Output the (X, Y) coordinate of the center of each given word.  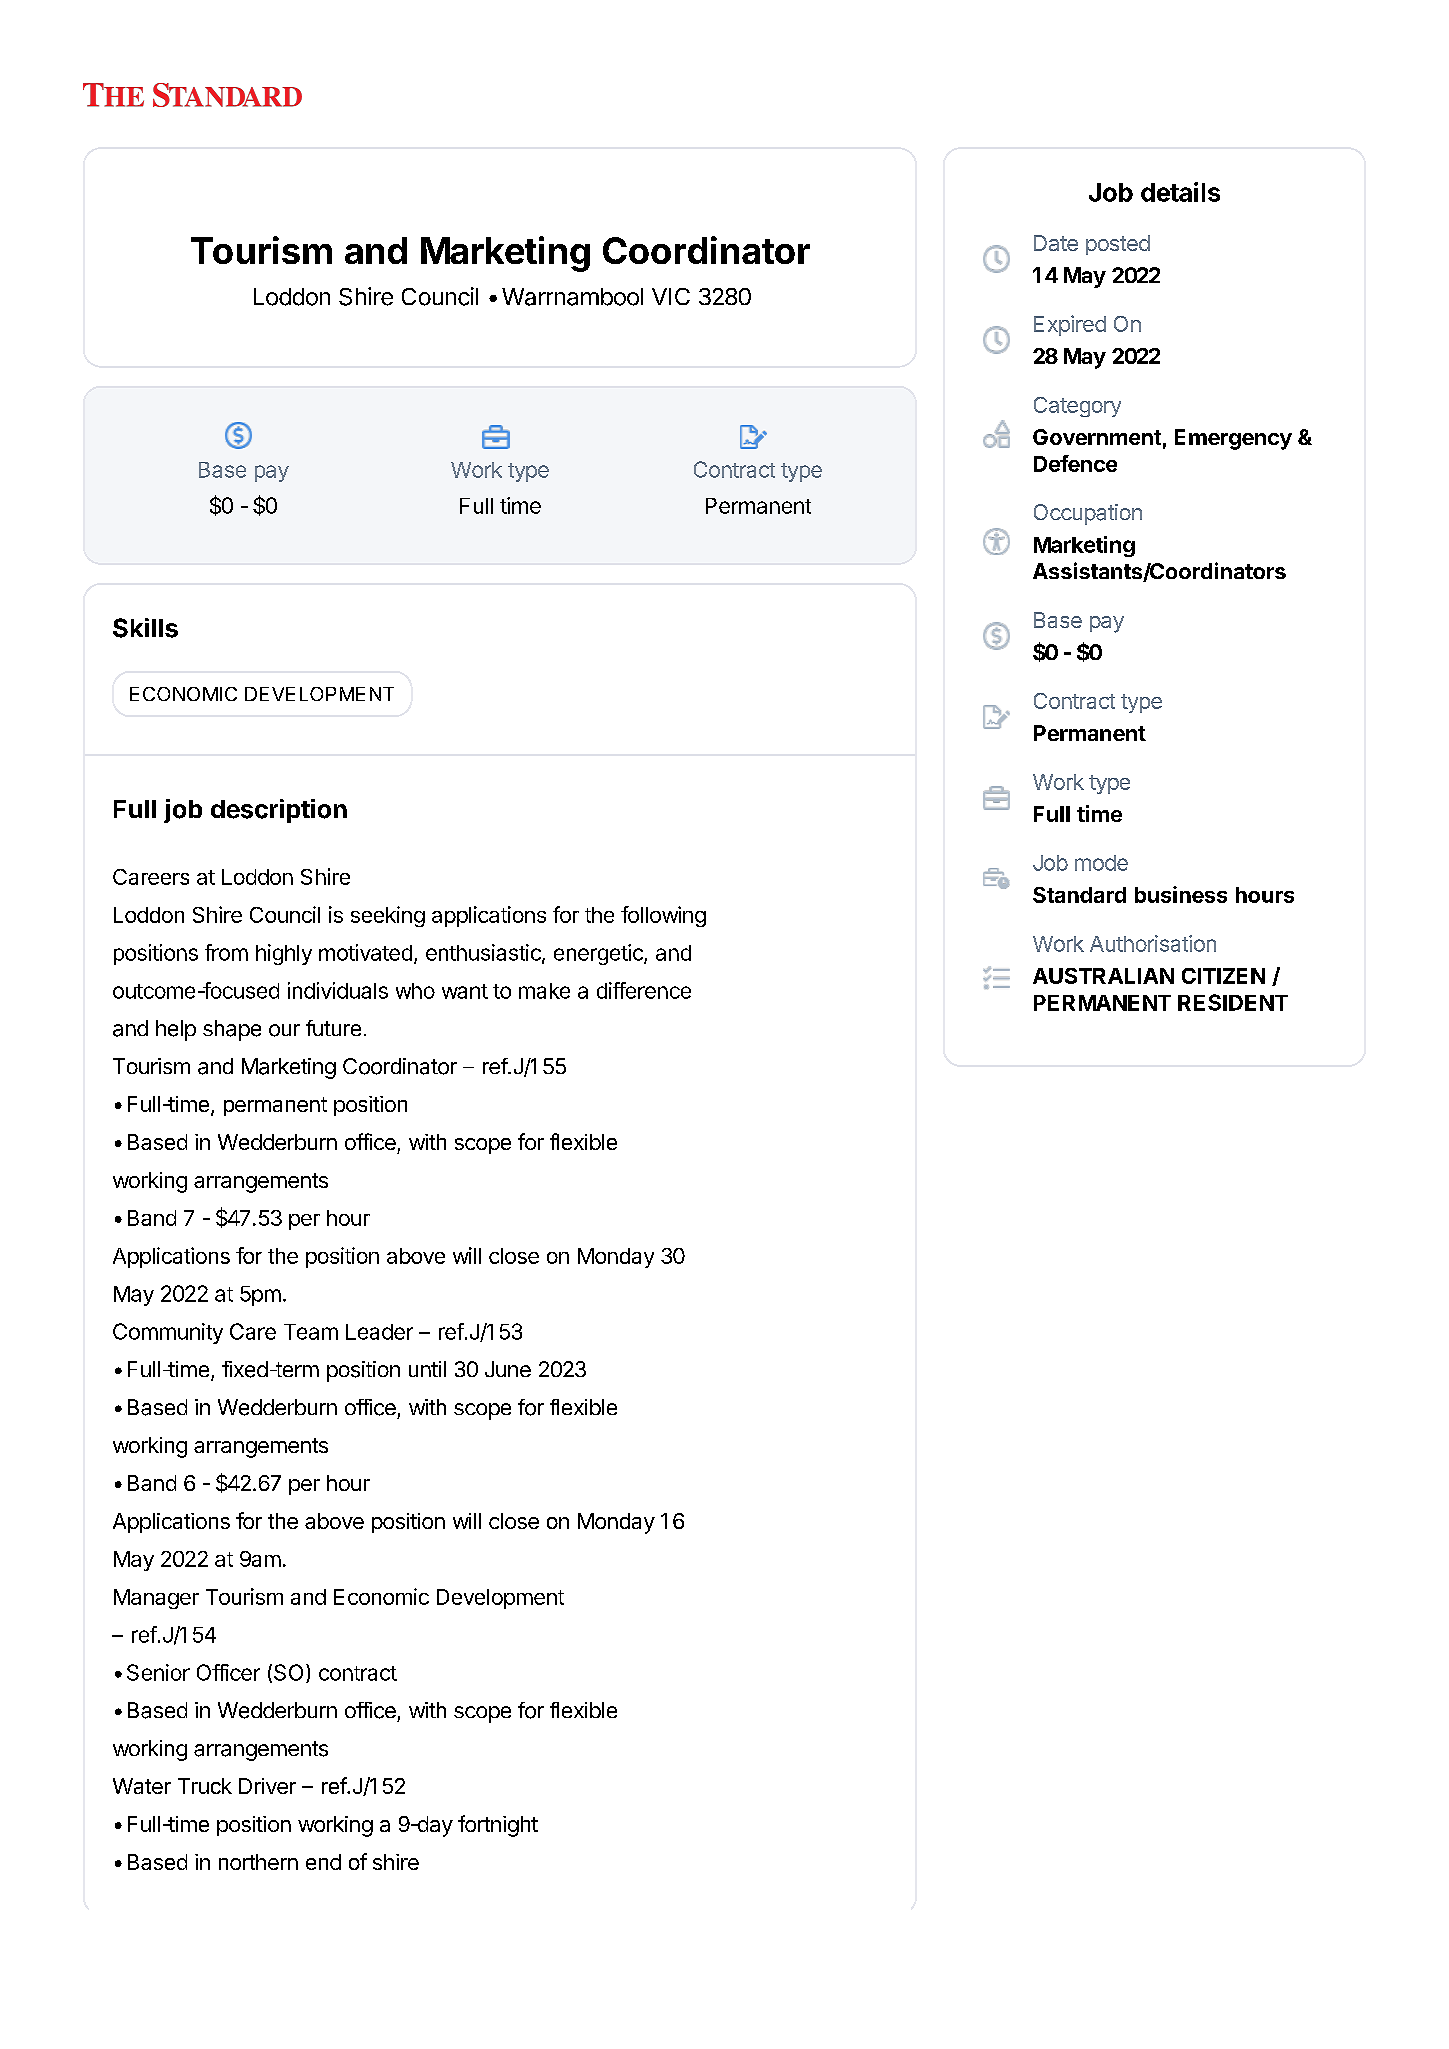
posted (1118, 245)
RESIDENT (1233, 1002)
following (663, 916)
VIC (671, 296)
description (279, 811)
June (508, 1369)
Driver (267, 1786)
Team (311, 1332)
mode (1101, 863)
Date (1056, 243)
